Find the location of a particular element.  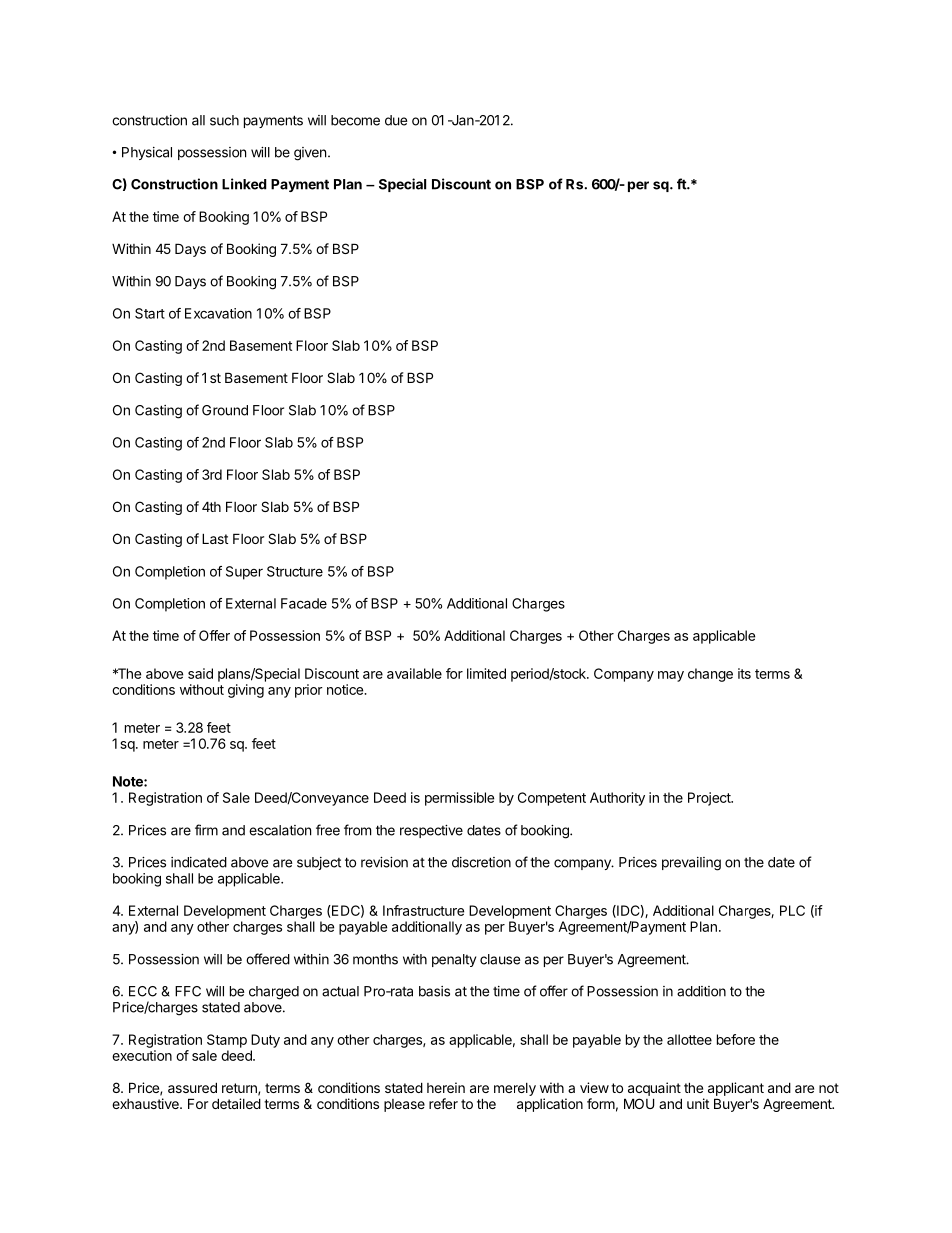

assured is located at coordinates (192, 1087).
